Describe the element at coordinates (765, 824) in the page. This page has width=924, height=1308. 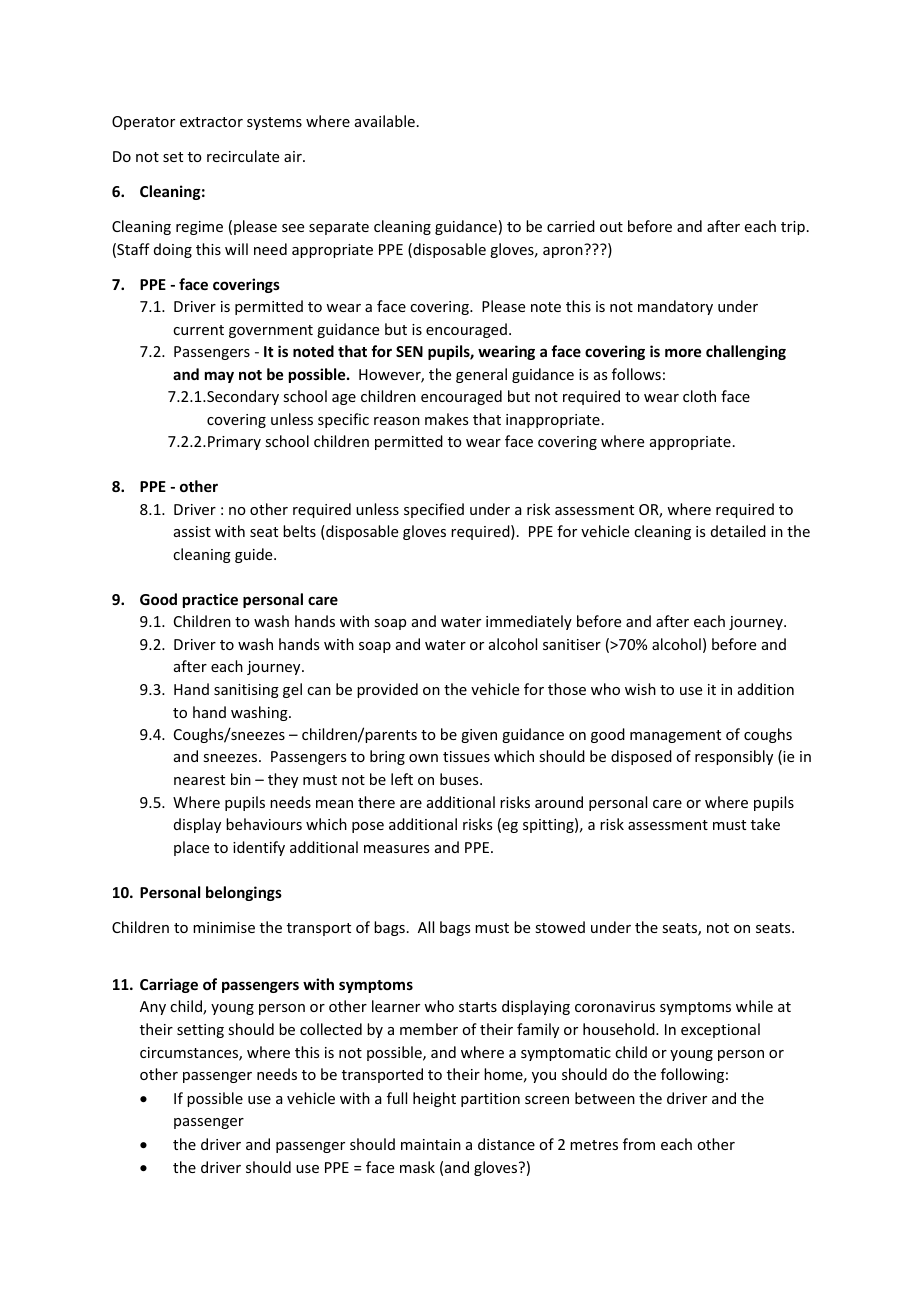
I see `take` at that location.
